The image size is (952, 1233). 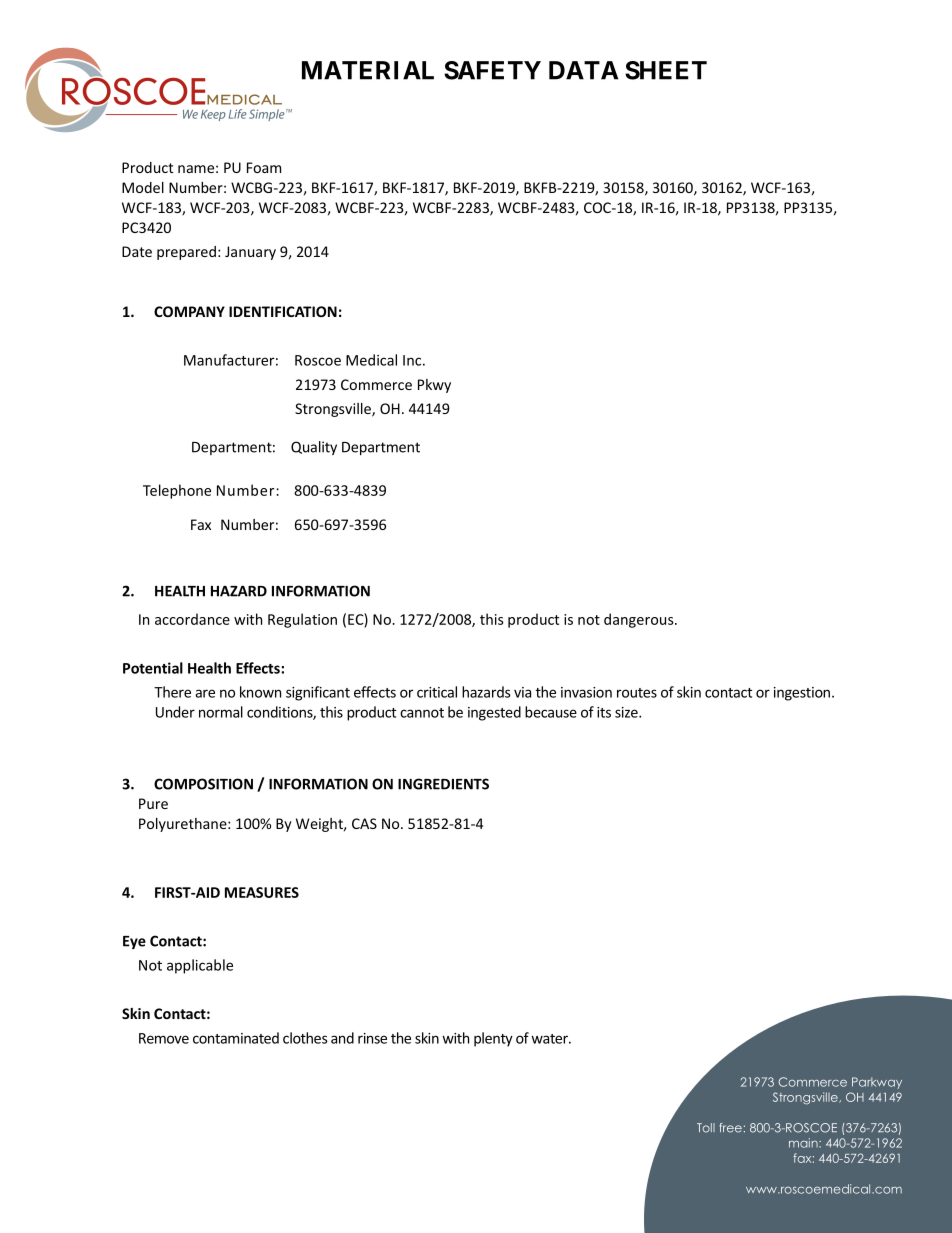 What do you see at coordinates (443, 784) in the image?
I see `INGREDIENTS` at bounding box center [443, 784].
